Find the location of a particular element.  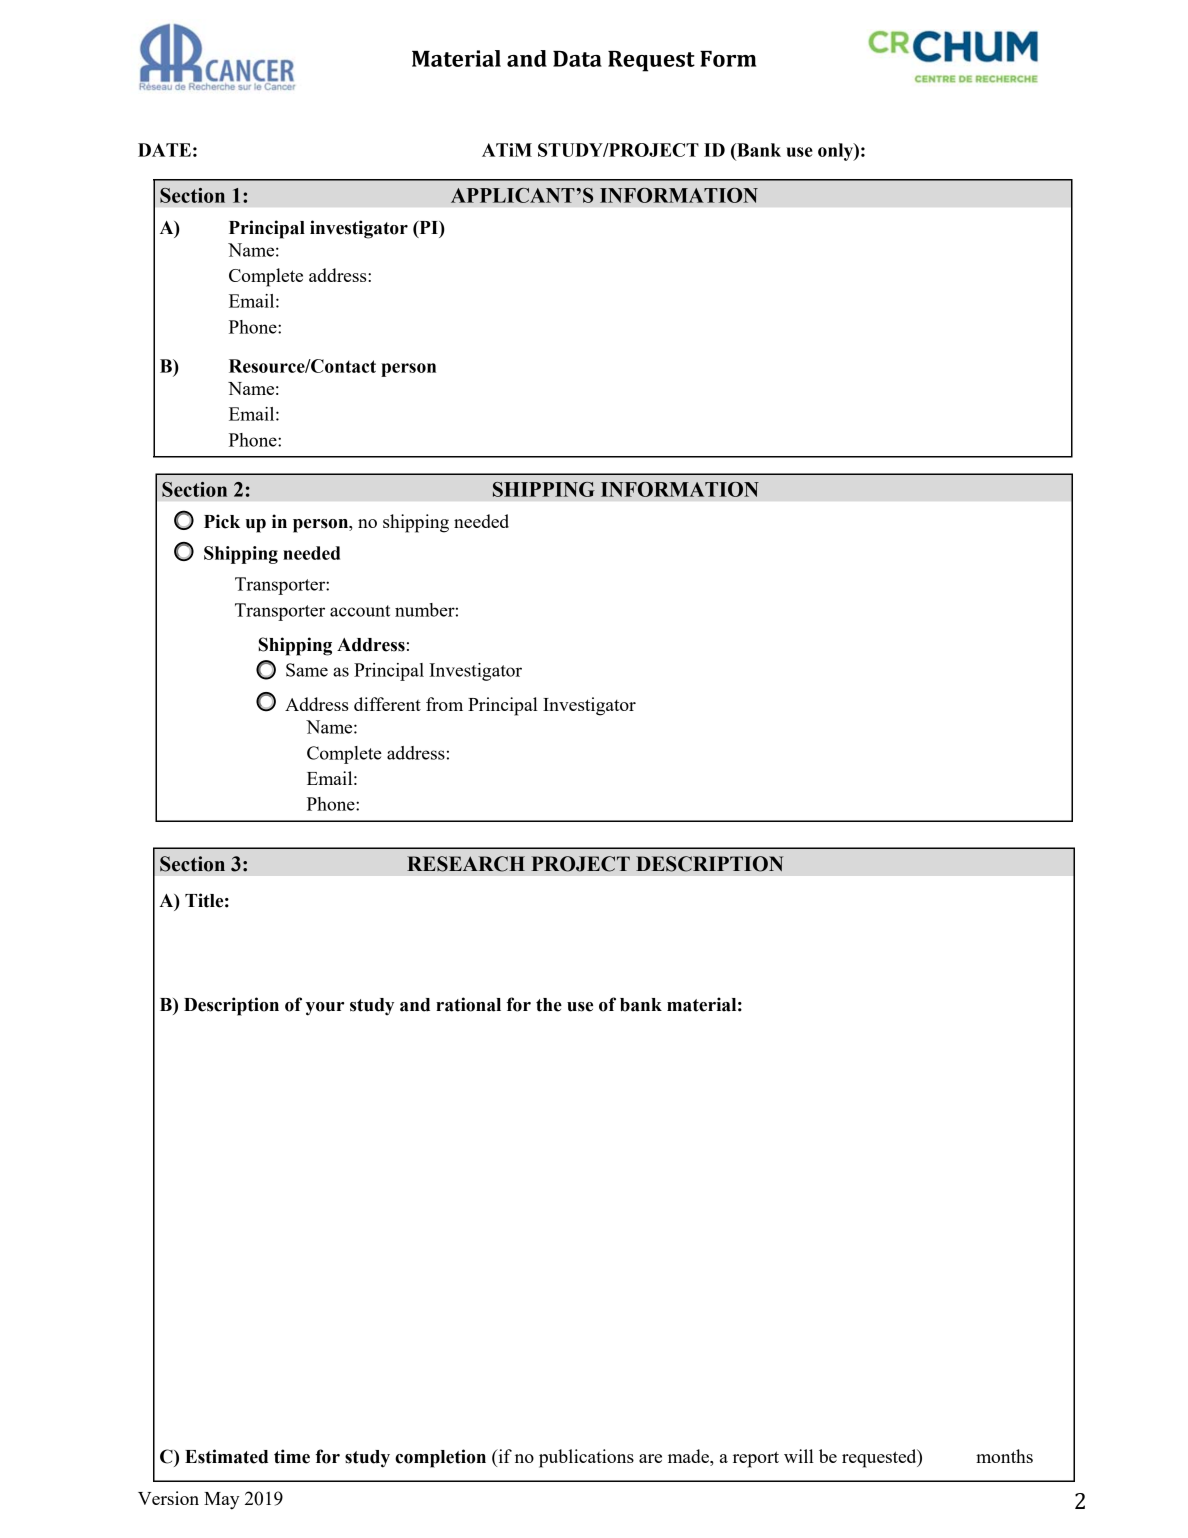

account is located at coordinates (360, 611).
